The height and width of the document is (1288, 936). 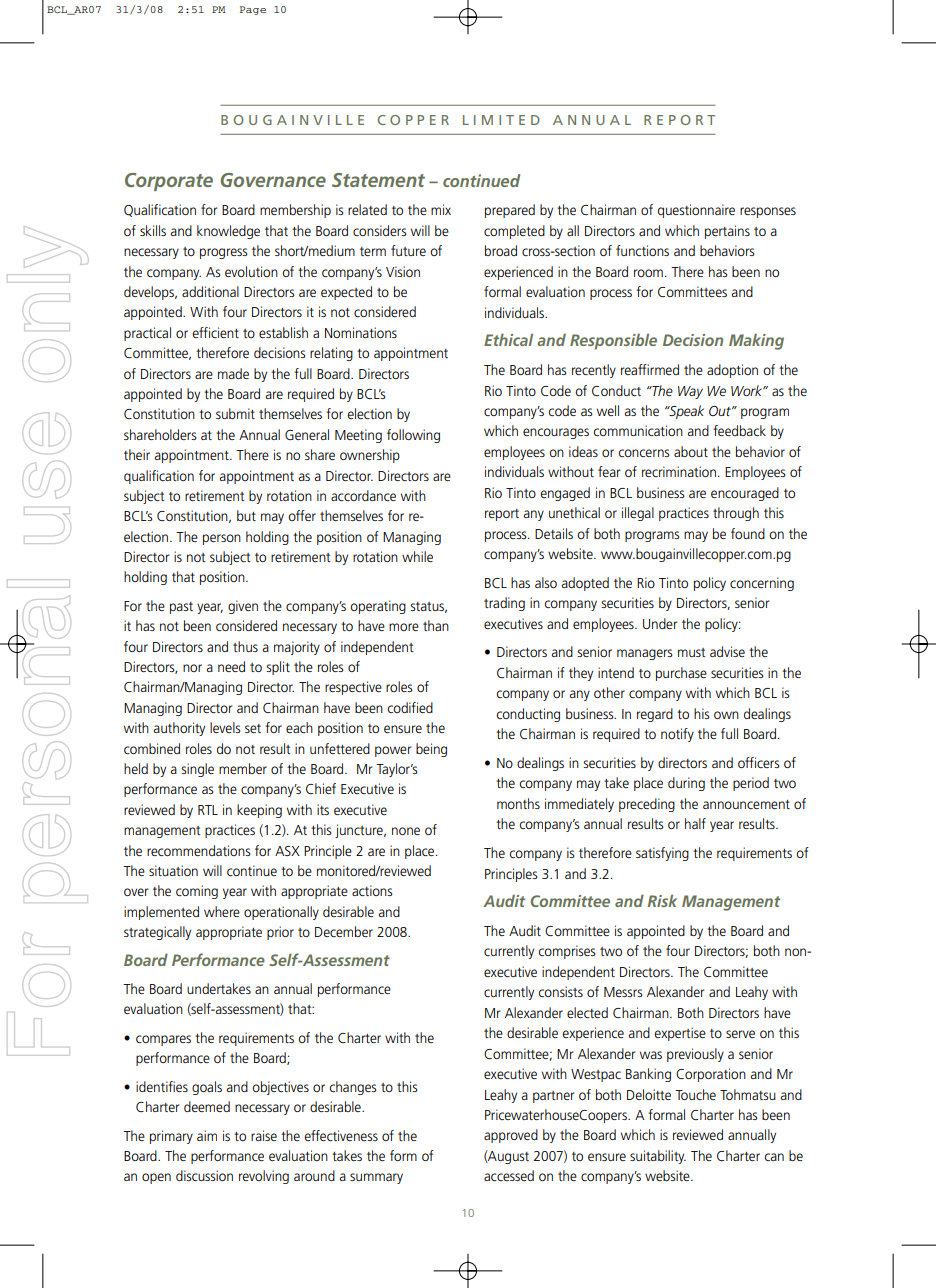 What do you see at coordinates (692, 652) in the document?
I see `must` at bounding box center [692, 652].
